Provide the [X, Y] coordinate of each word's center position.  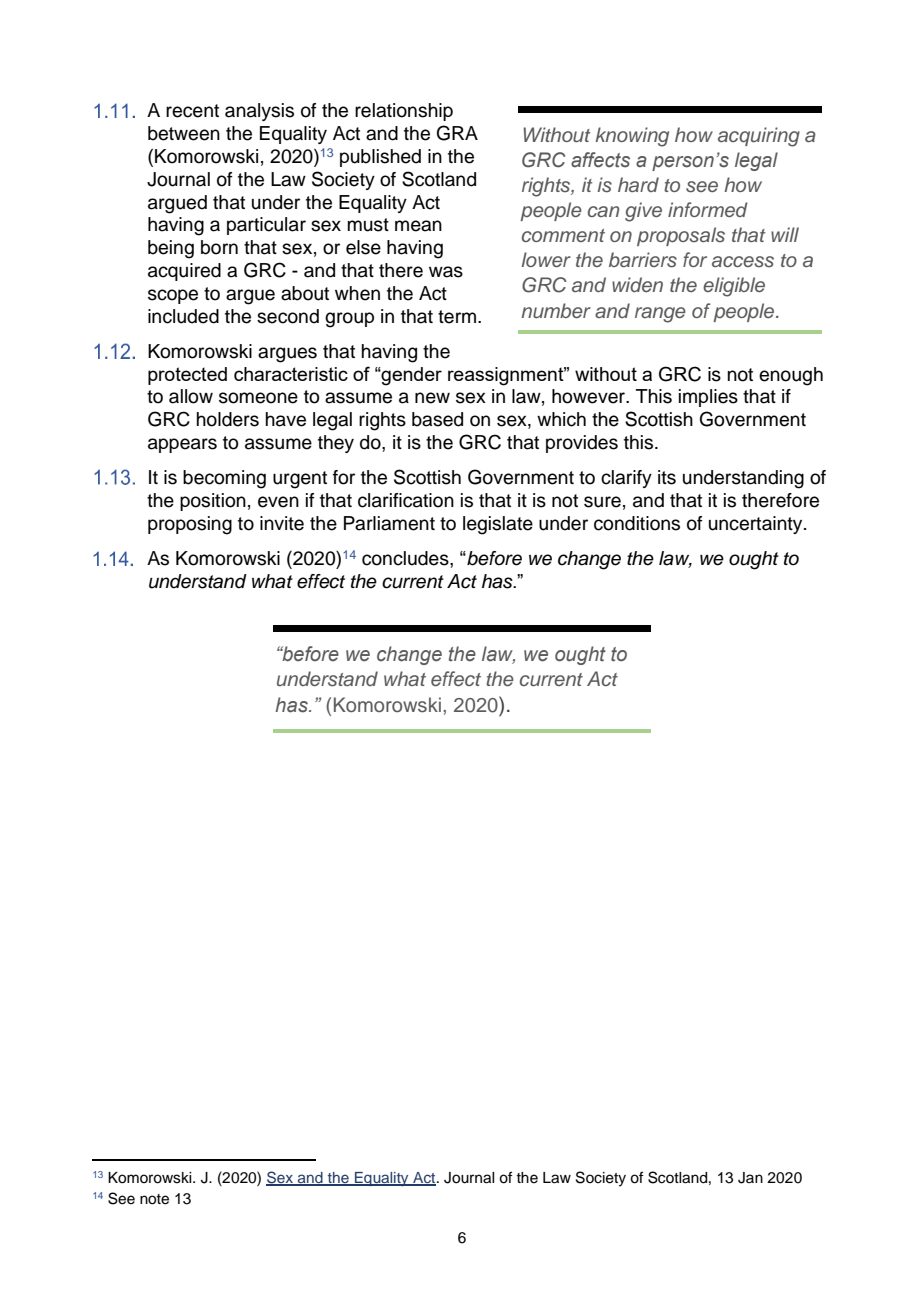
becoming [224, 479]
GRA [457, 133]
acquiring [759, 137]
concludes [406, 558]
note [154, 1199]
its [667, 477]
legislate [498, 525]
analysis [259, 112]
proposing [190, 525]
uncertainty [757, 525]
